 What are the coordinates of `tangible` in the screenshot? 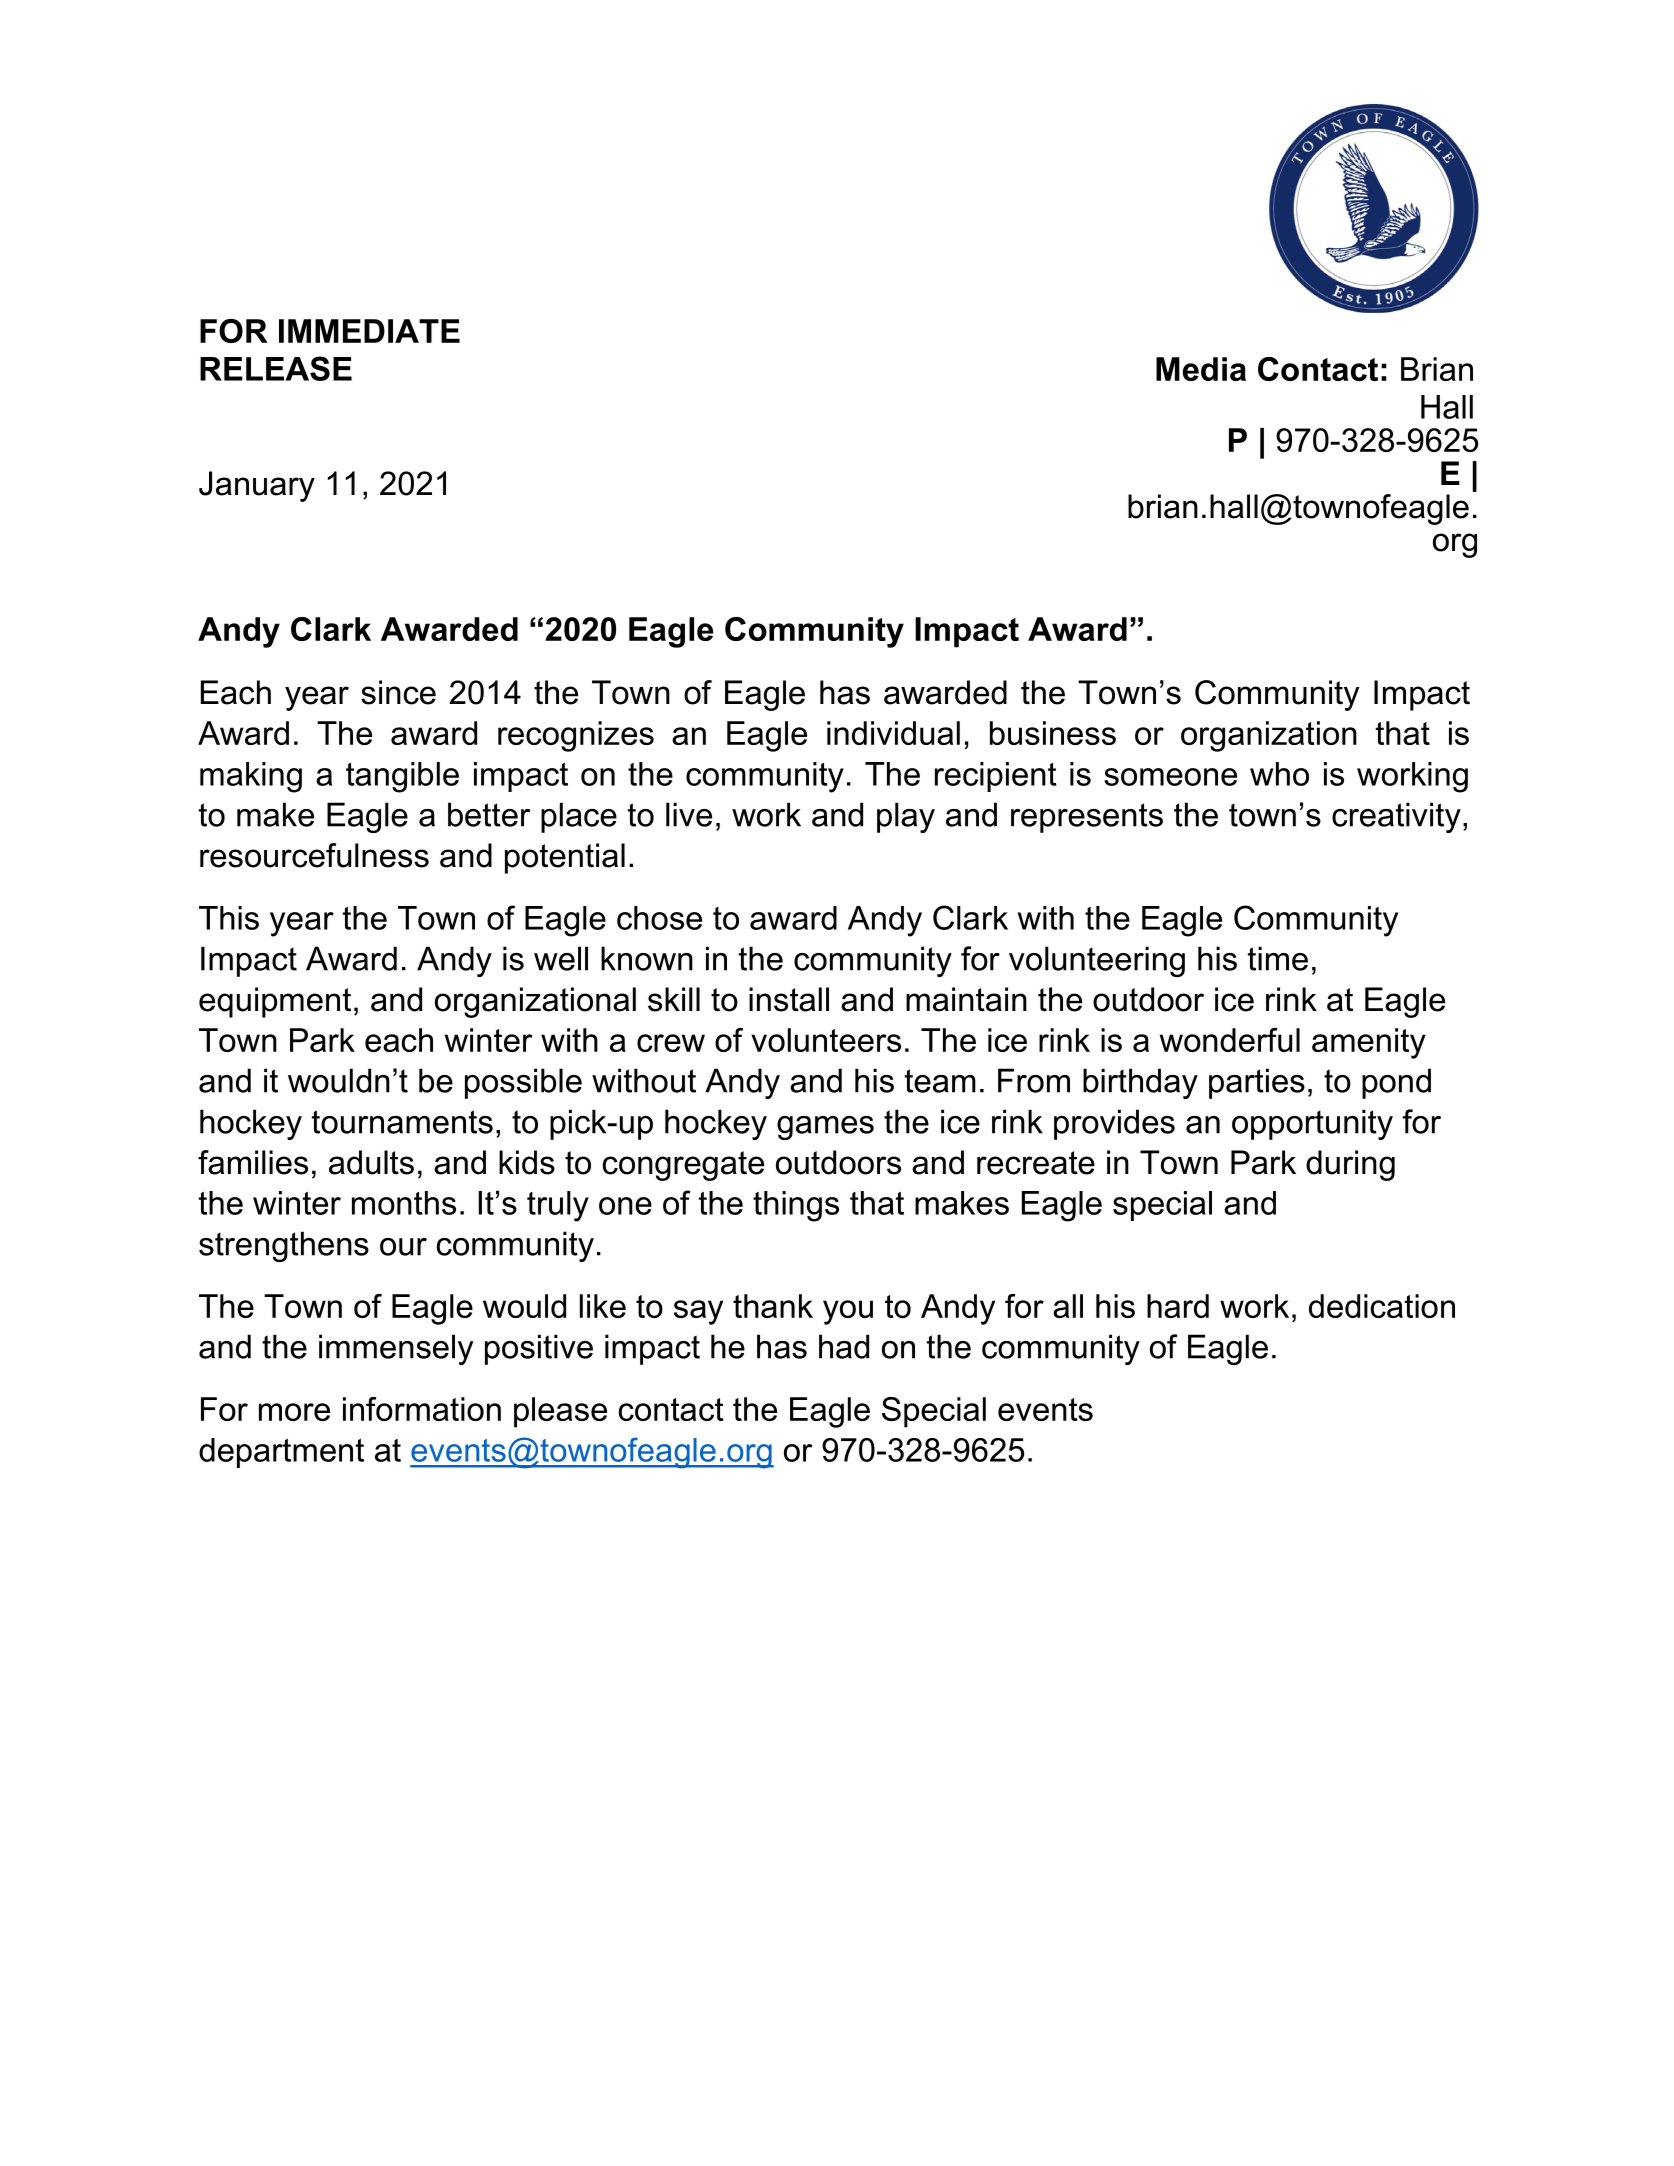 It's located at (402, 777).
